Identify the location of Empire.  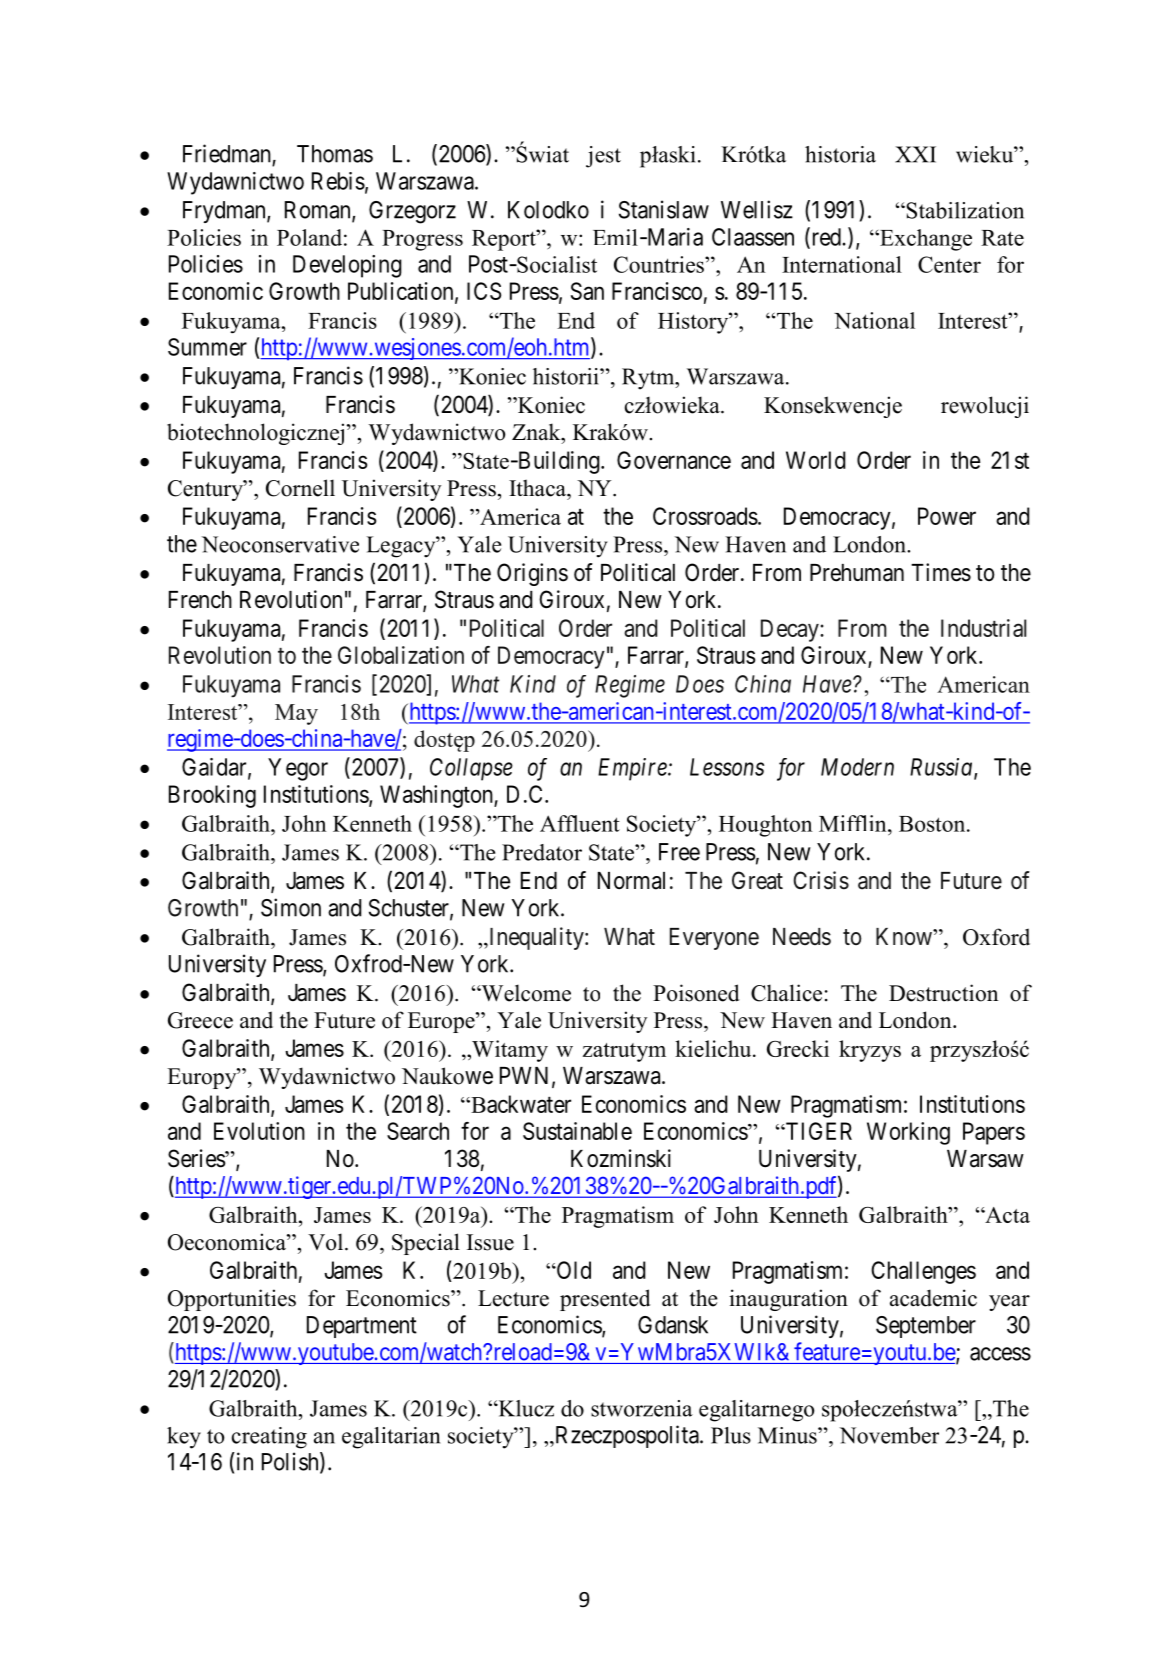
(633, 769).
